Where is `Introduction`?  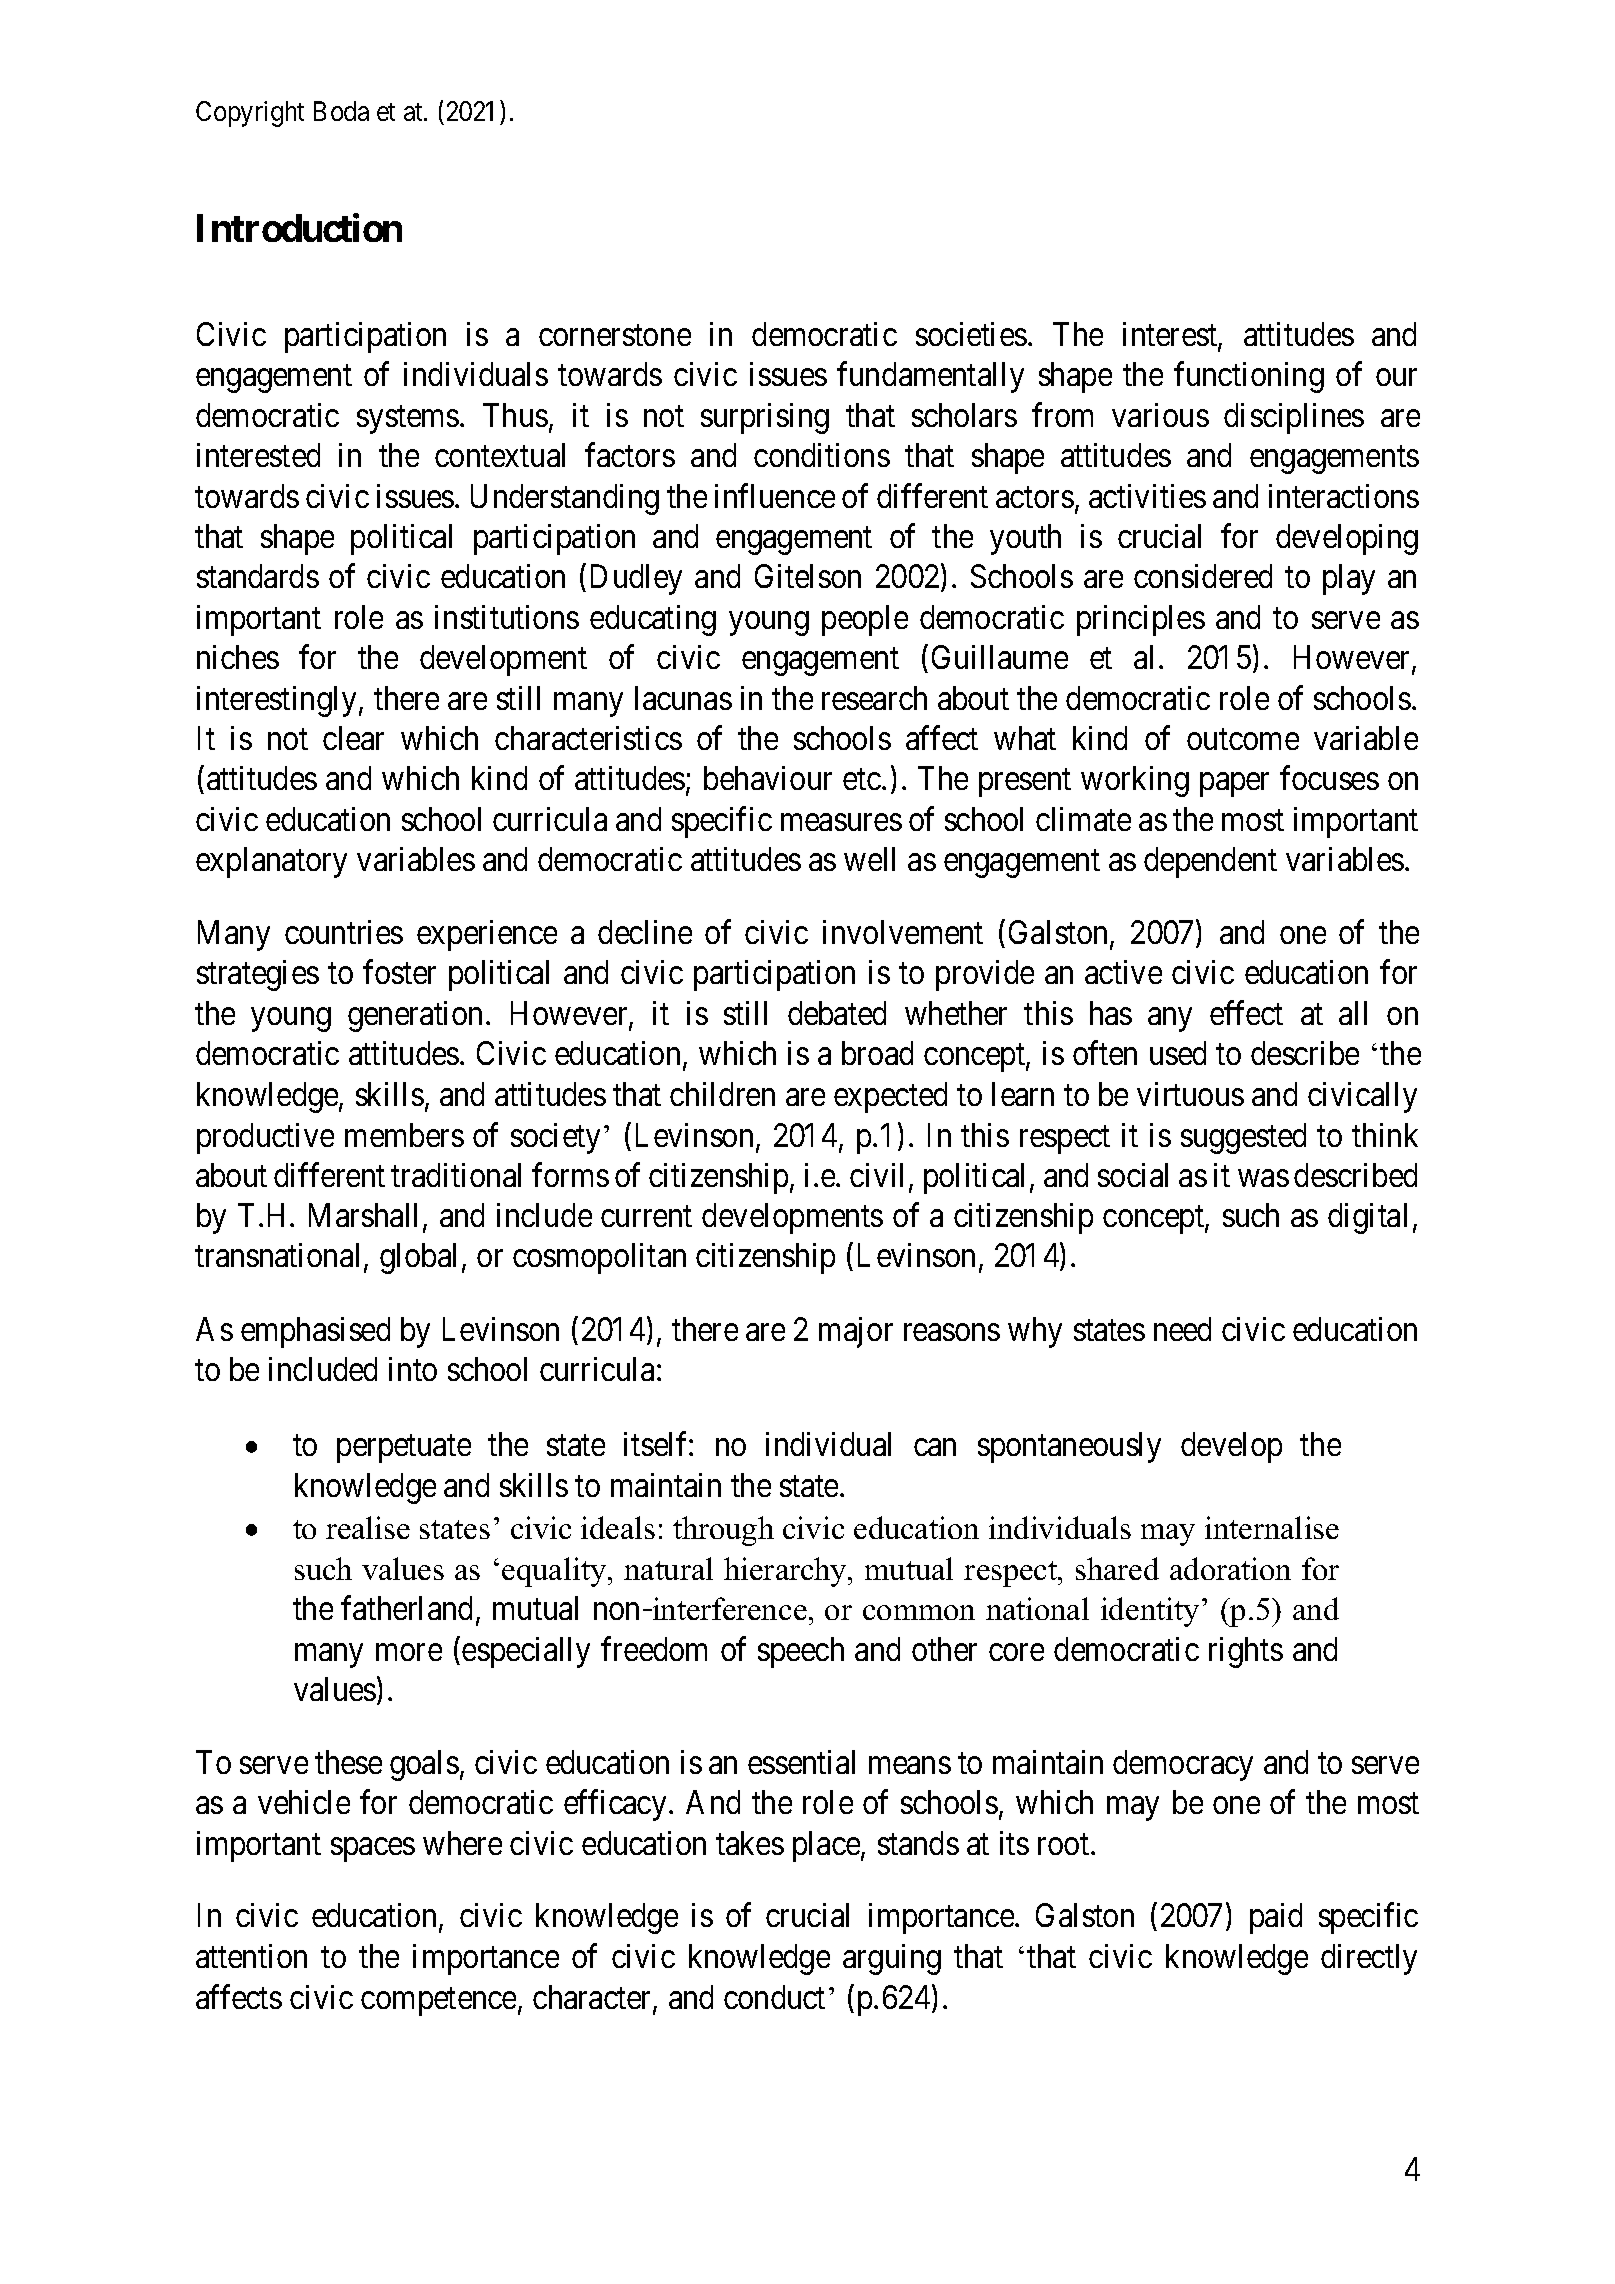
Introduction is located at coordinates (299, 227).
